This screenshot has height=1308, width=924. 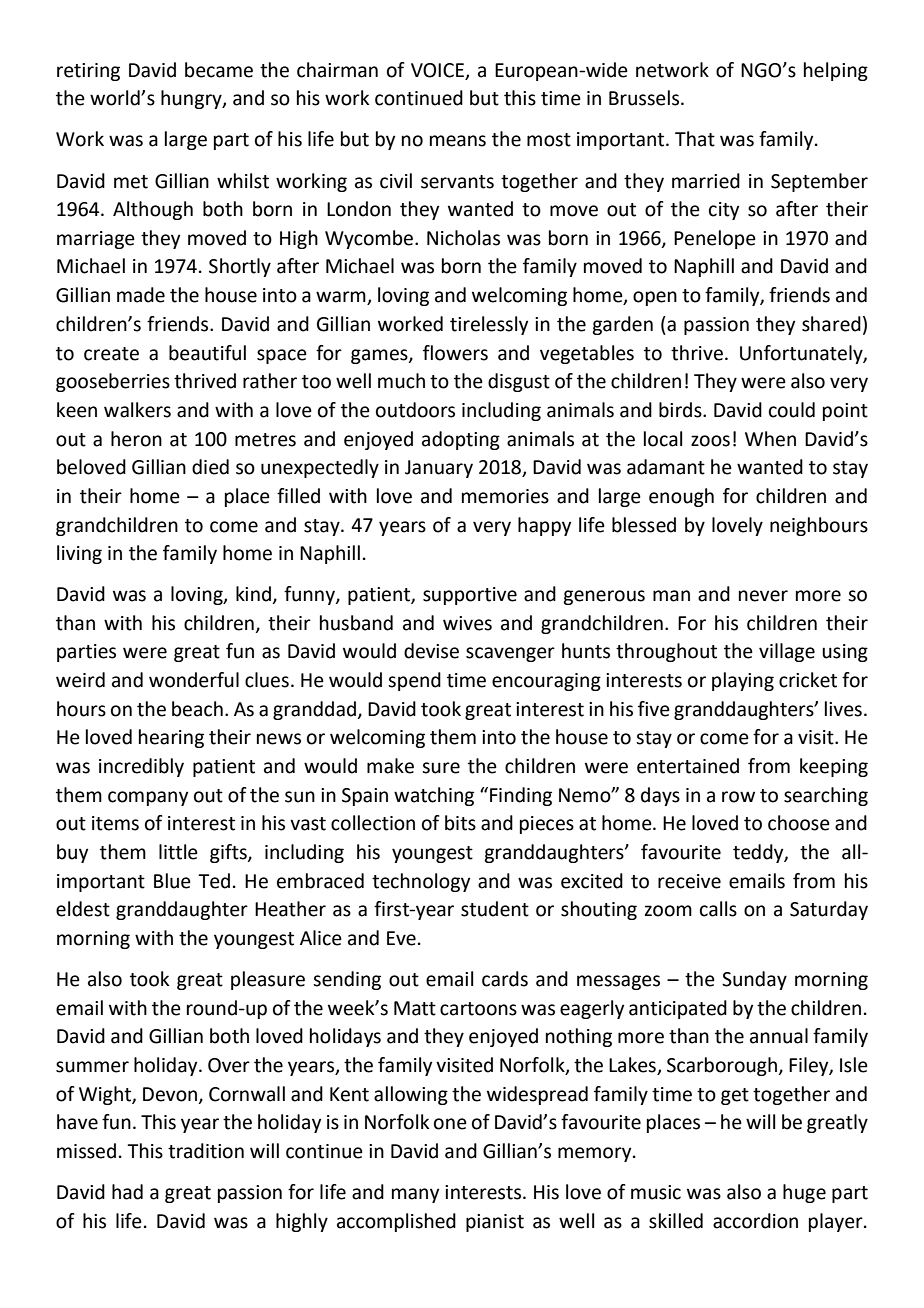 I want to click on January, so click(x=439, y=469).
